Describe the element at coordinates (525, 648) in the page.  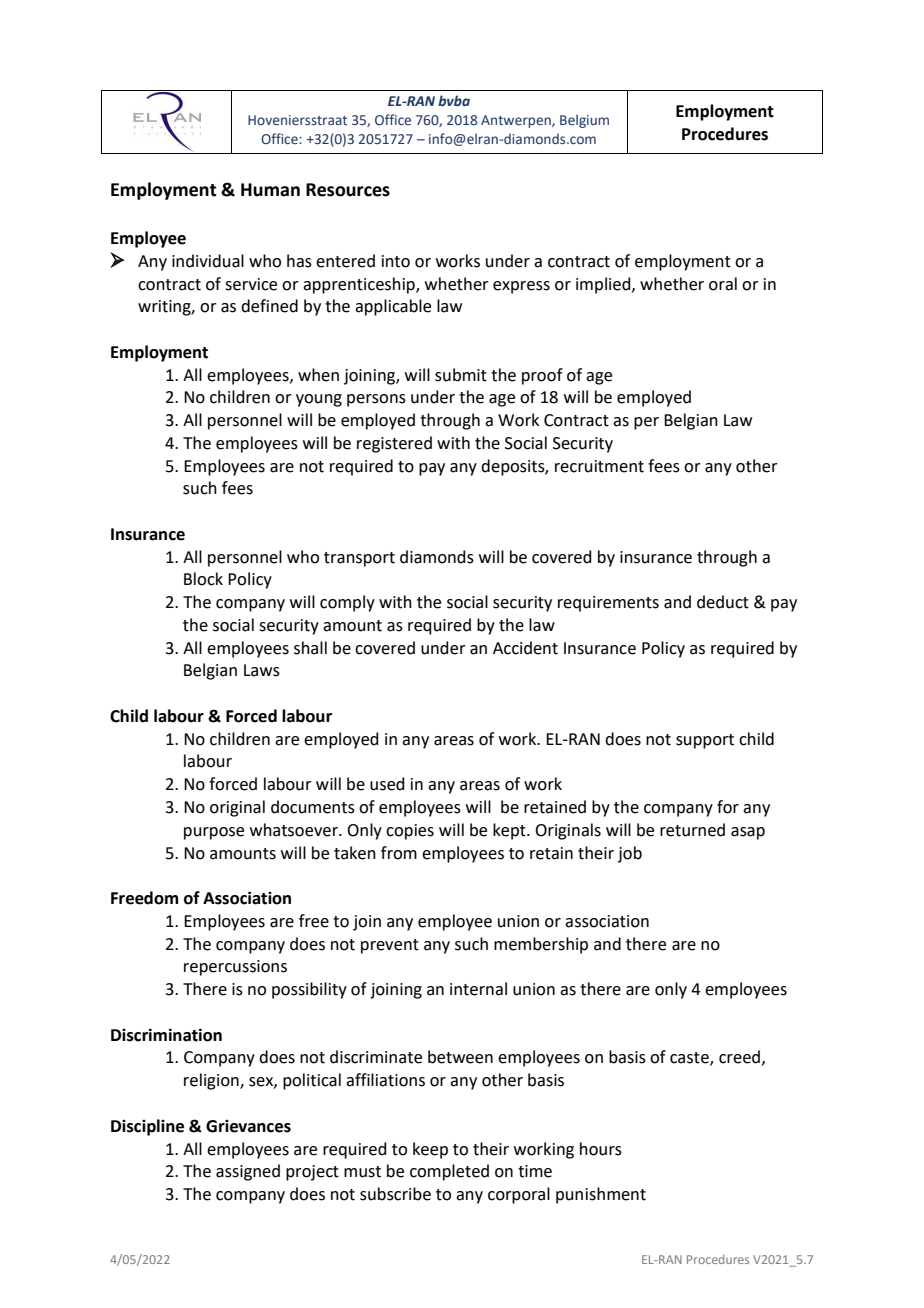
I see `Accident` at that location.
